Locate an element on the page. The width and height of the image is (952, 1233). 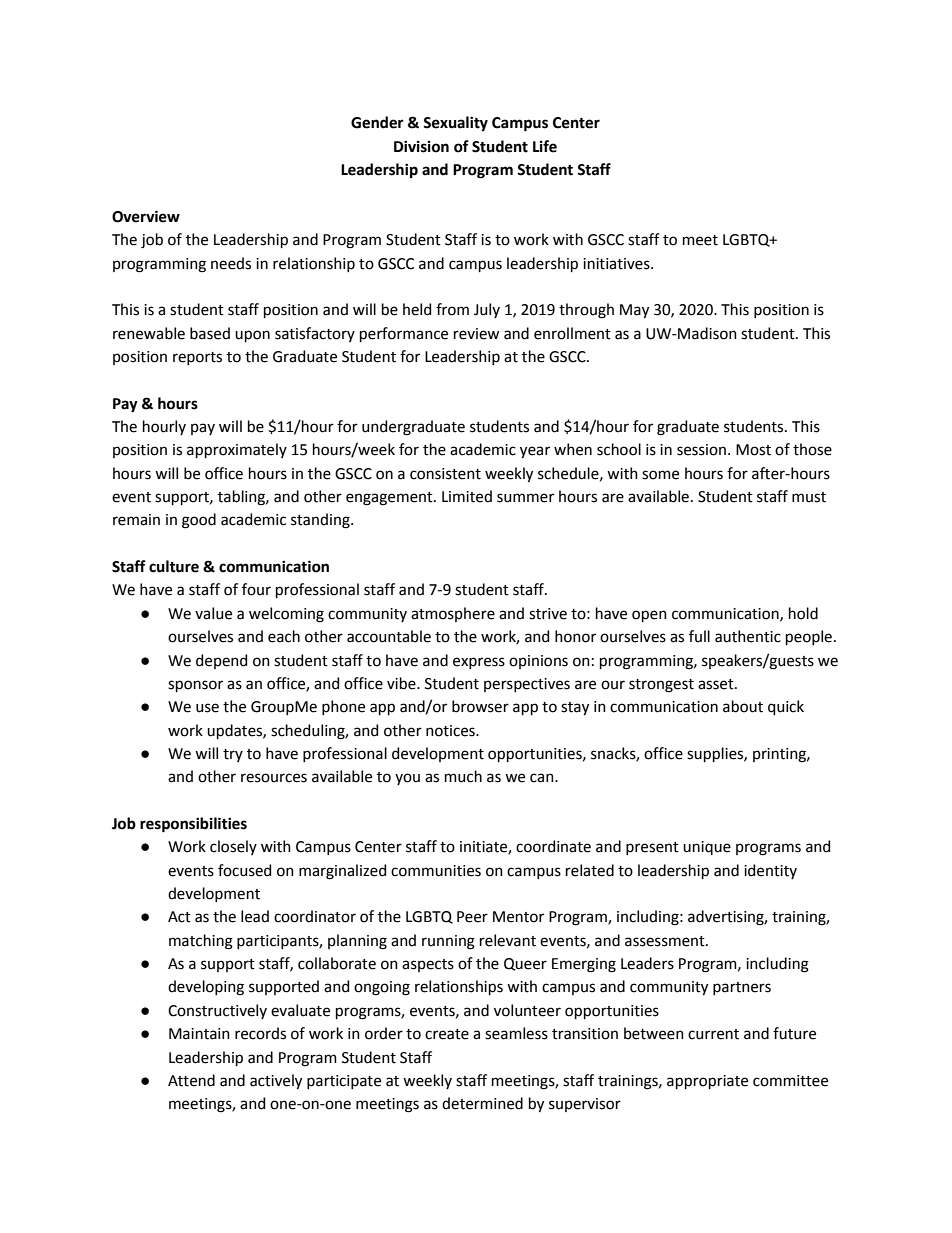
approximately is located at coordinates (237, 450).
